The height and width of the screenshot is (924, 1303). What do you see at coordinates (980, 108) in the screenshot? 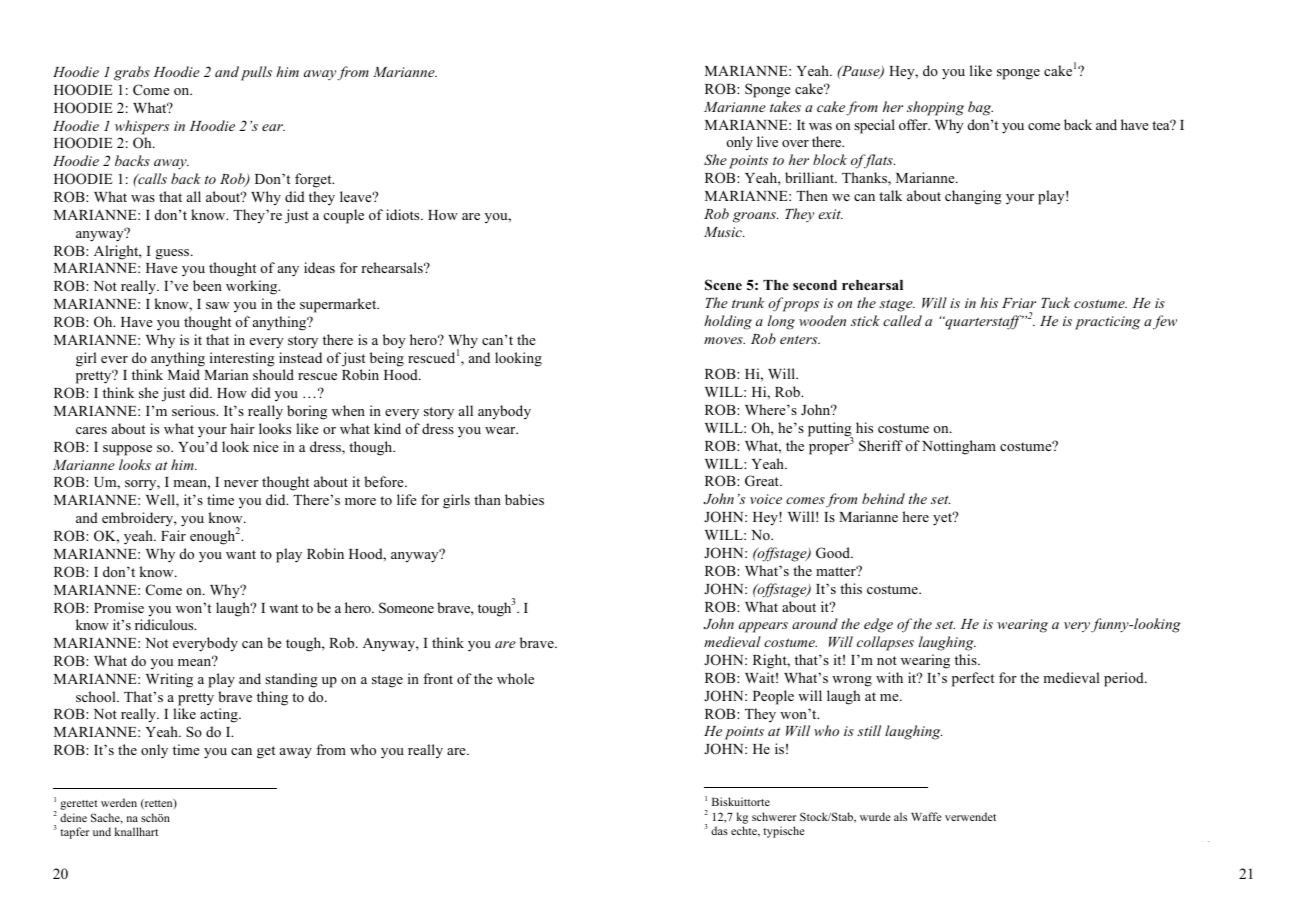
I see `bag` at bounding box center [980, 108].
